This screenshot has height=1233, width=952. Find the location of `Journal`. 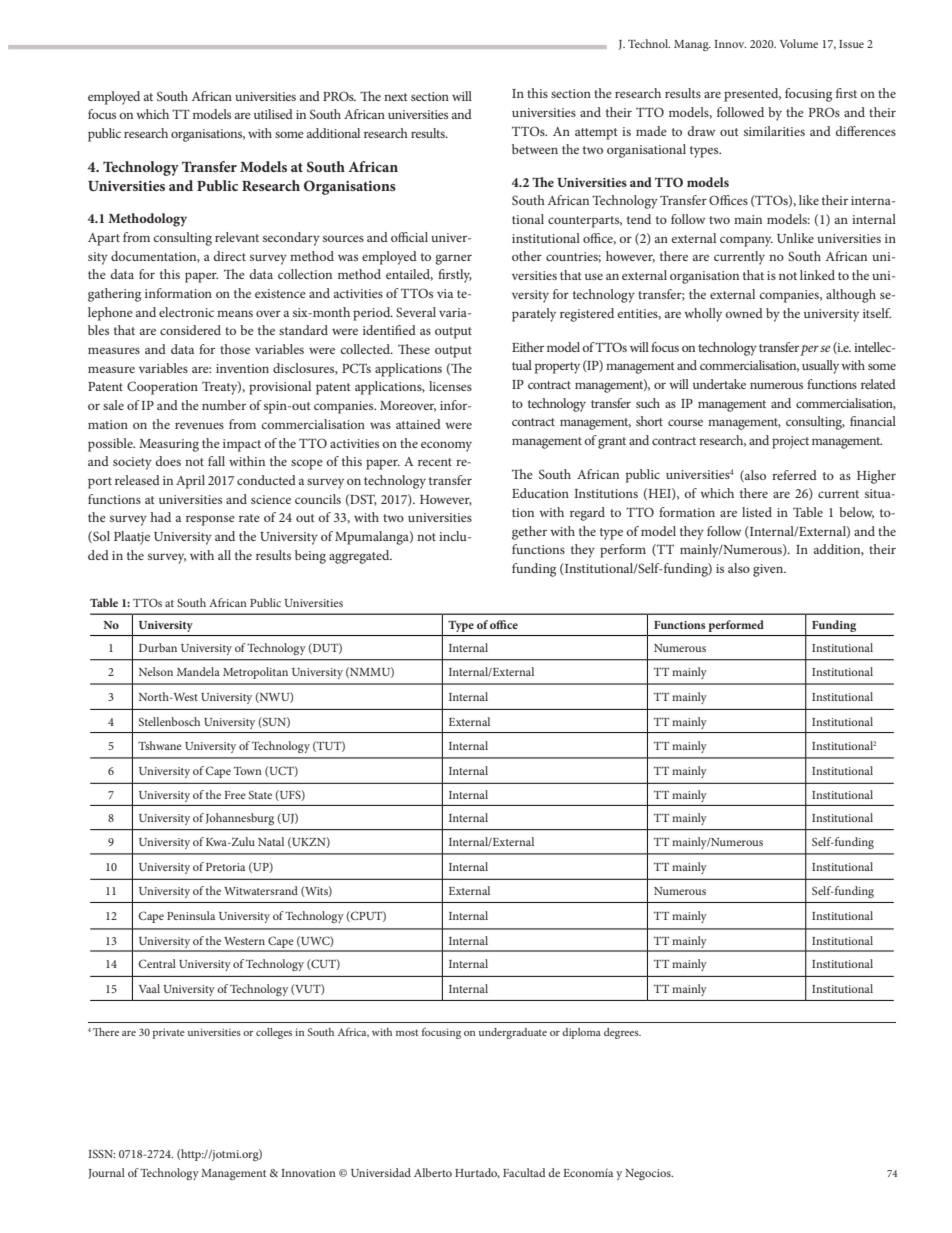

Journal is located at coordinates (106, 1173).
